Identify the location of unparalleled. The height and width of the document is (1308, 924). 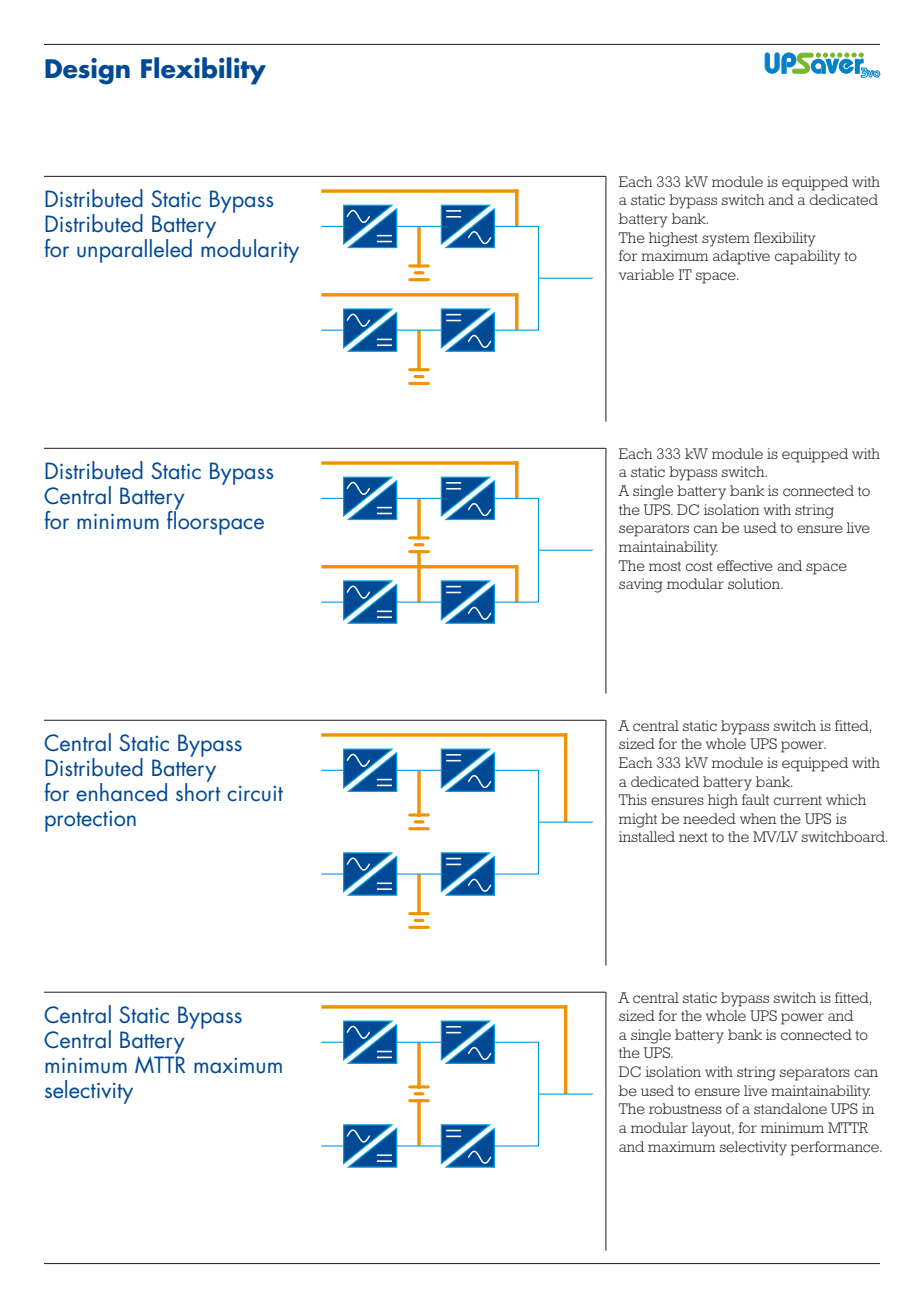
(134, 251).
